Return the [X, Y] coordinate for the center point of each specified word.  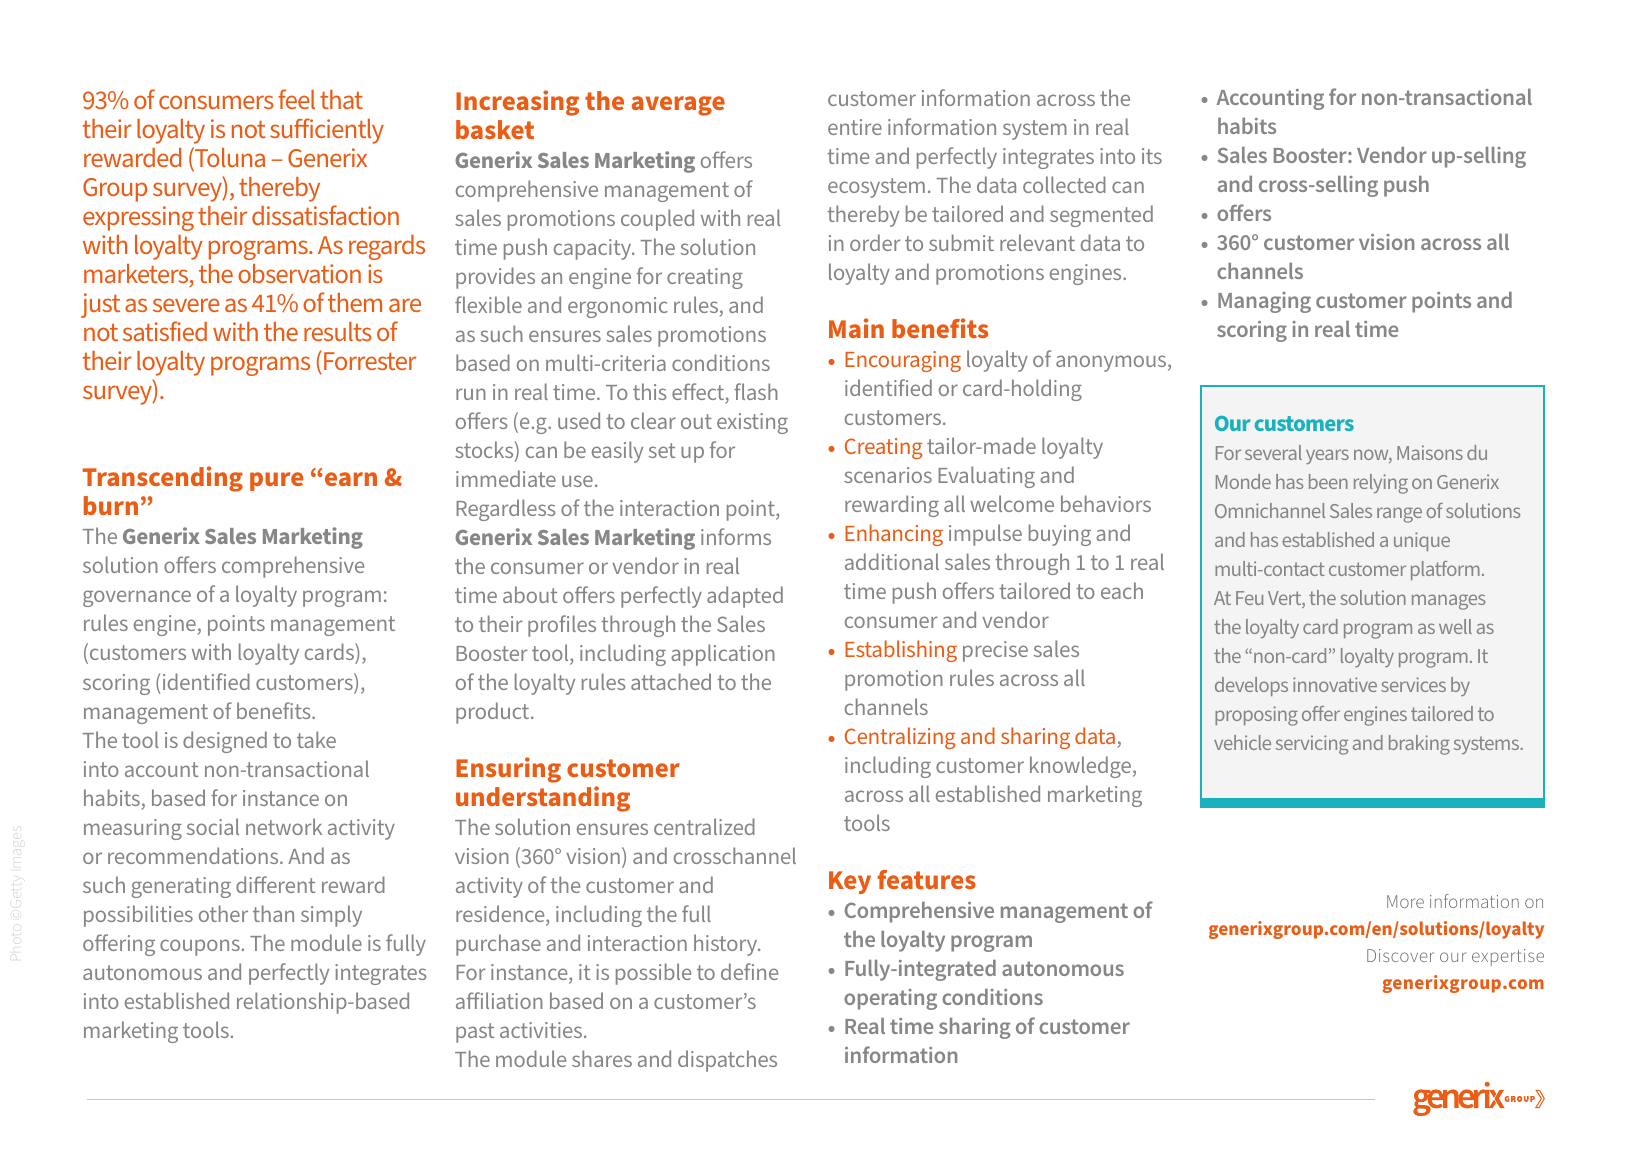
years [1327, 456]
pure [276, 481]
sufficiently [327, 131]
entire [855, 127]
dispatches [727, 1061]
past [475, 1033]
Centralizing [900, 738]
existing [752, 423]
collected [1064, 184]
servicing [1312, 745]
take [316, 739]
